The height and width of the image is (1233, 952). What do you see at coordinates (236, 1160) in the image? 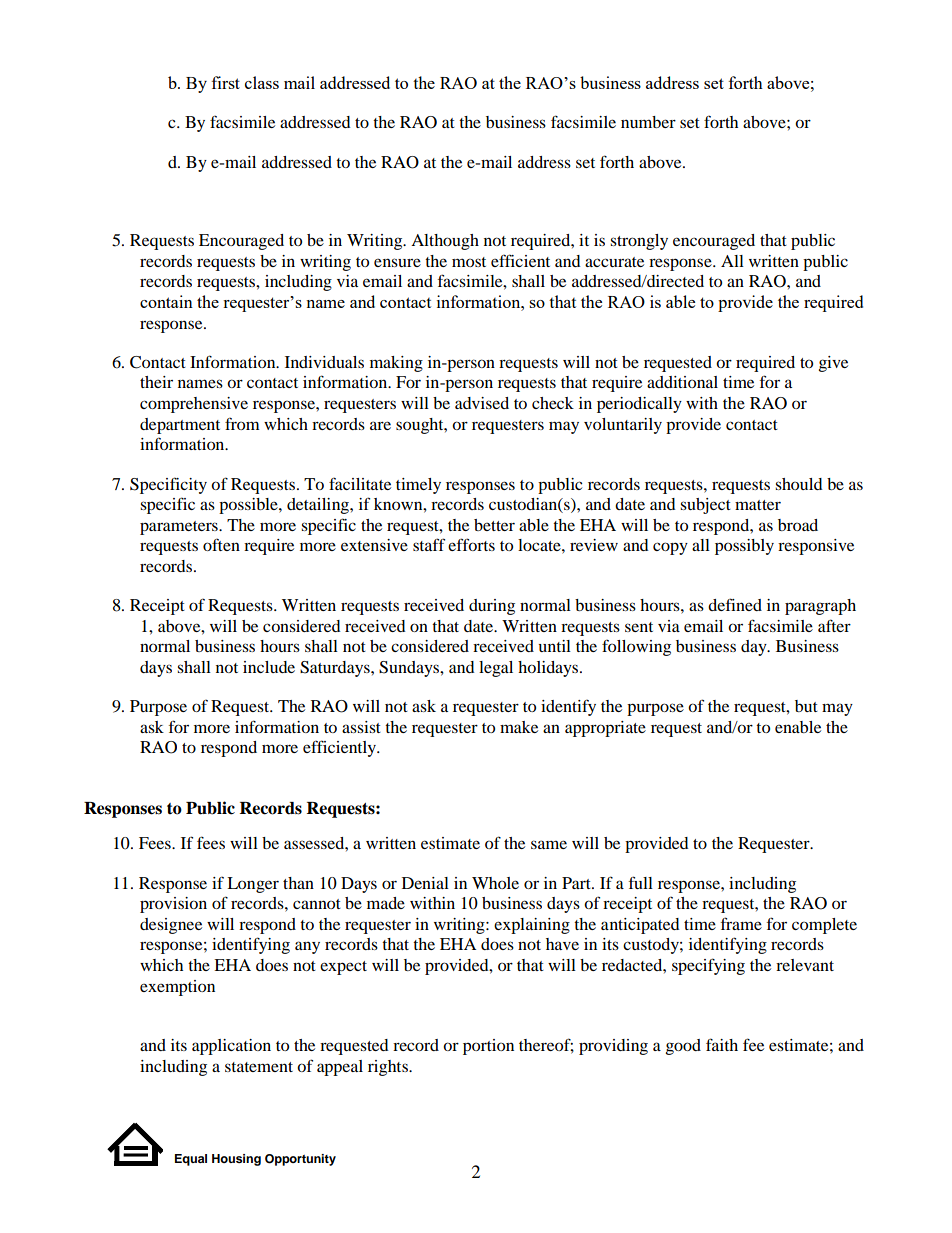
I see `Housing` at bounding box center [236, 1160].
